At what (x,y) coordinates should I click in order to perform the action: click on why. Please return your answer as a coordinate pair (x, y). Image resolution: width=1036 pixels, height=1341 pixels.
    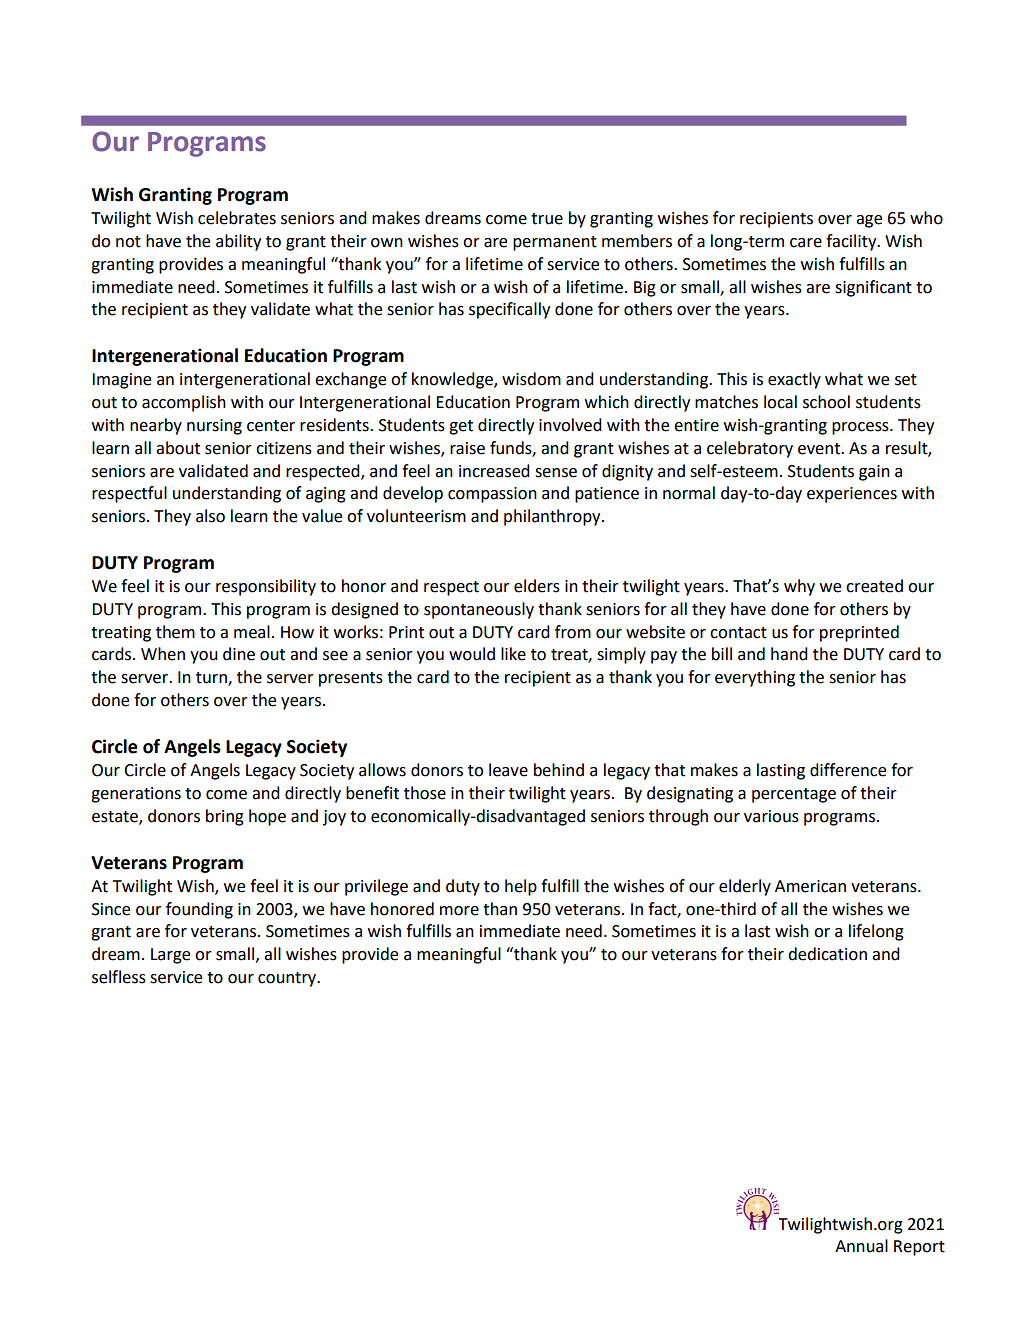
    Looking at the image, I should click on (799, 587).
